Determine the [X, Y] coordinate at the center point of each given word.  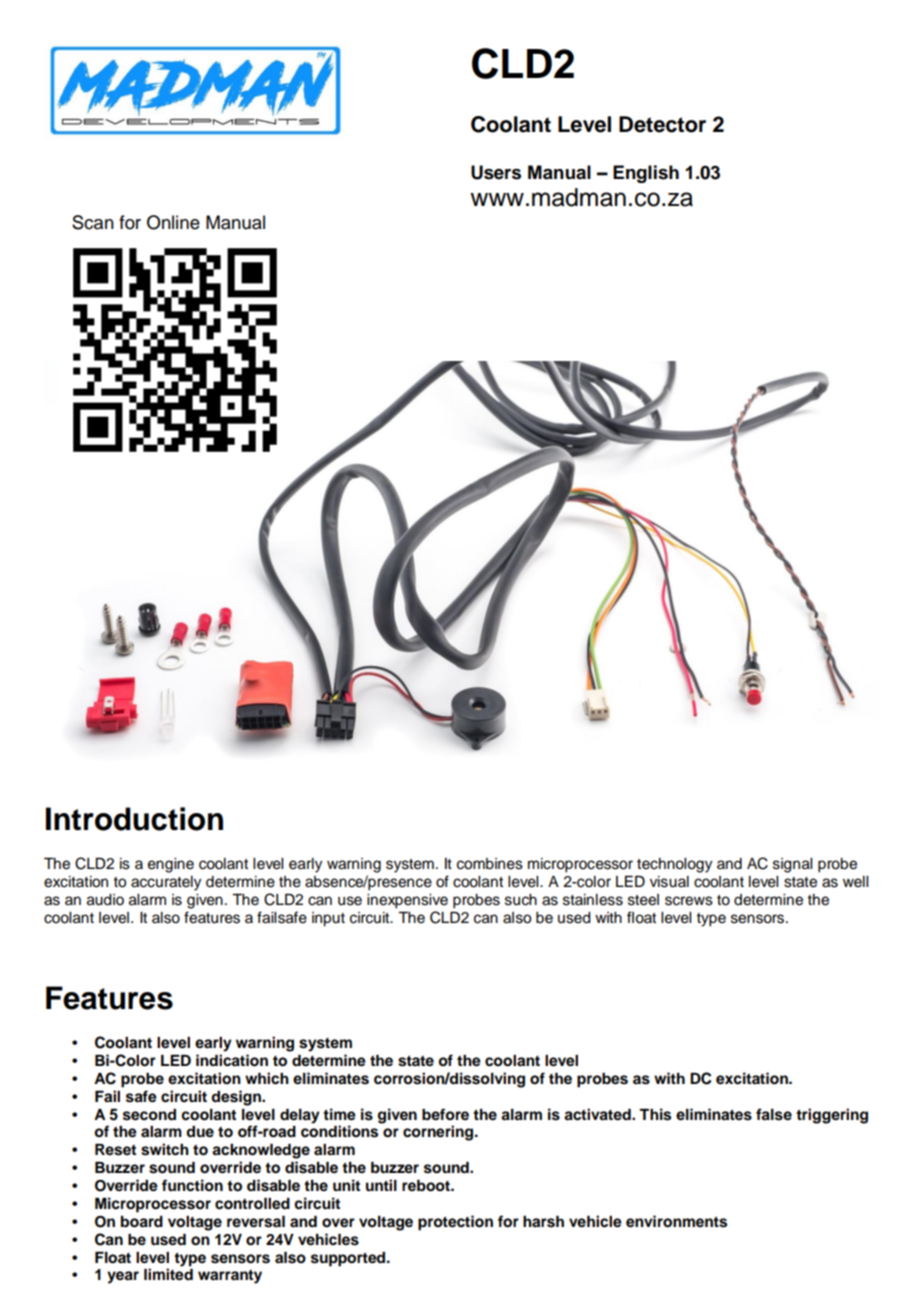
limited [168, 1274]
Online [173, 222]
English [646, 174]
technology [674, 865]
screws [689, 901]
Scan [93, 222]
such [521, 900]
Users [496, 172]
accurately [166, 883]
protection [455, 1223]
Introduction [134, 819]
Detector [662, 124]
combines [490, 864]
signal [792, 865]
